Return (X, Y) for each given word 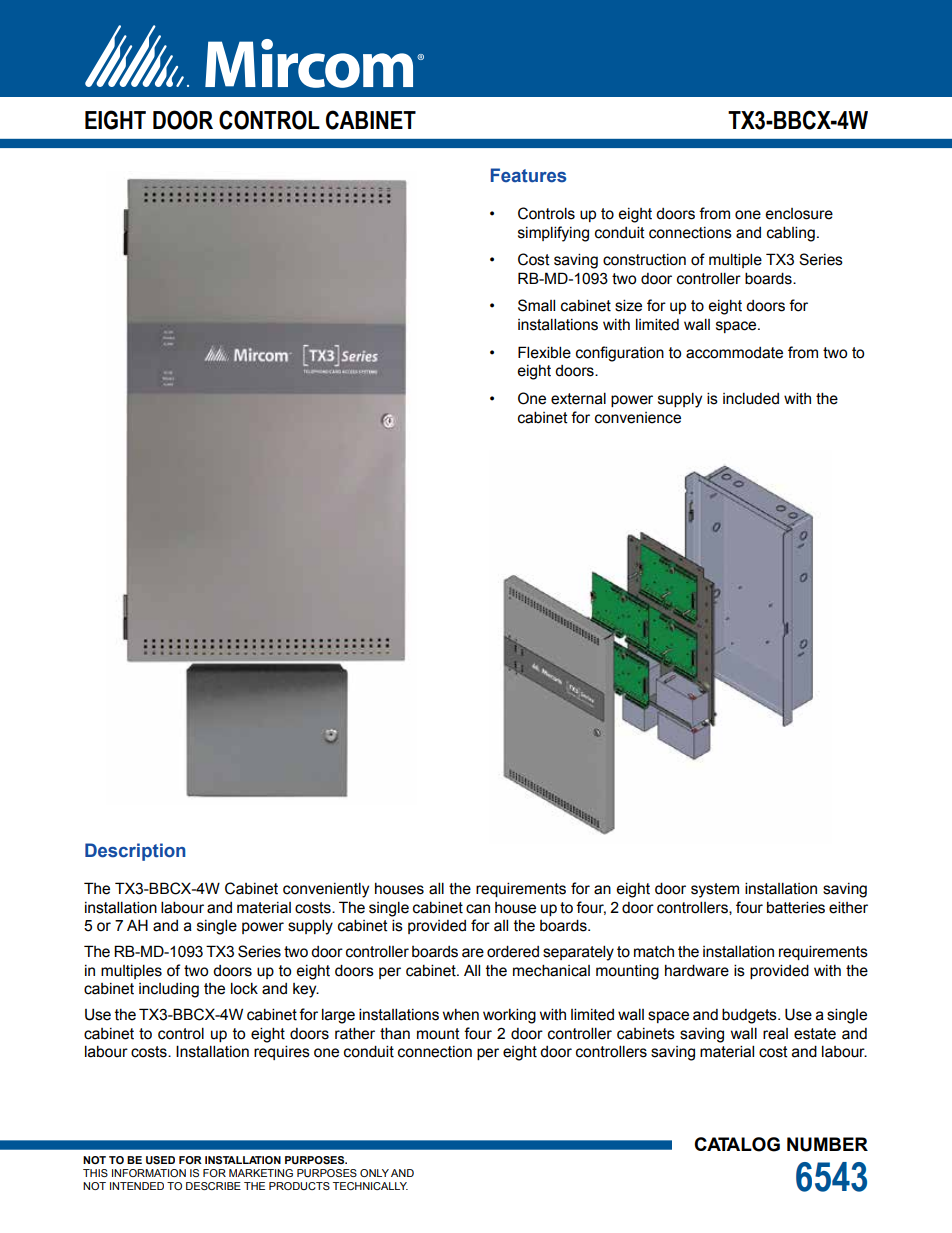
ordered (513, 951)
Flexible (544, 352)
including (169, 990)
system (715, 890)
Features (528, 175)
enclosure (799, 214)
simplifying (553, 234)
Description (135, 852)
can (478, 909)
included (751, 398)
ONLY (374, 1173)
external (578, 398)
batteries (796, 907)
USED (160, 1160)
